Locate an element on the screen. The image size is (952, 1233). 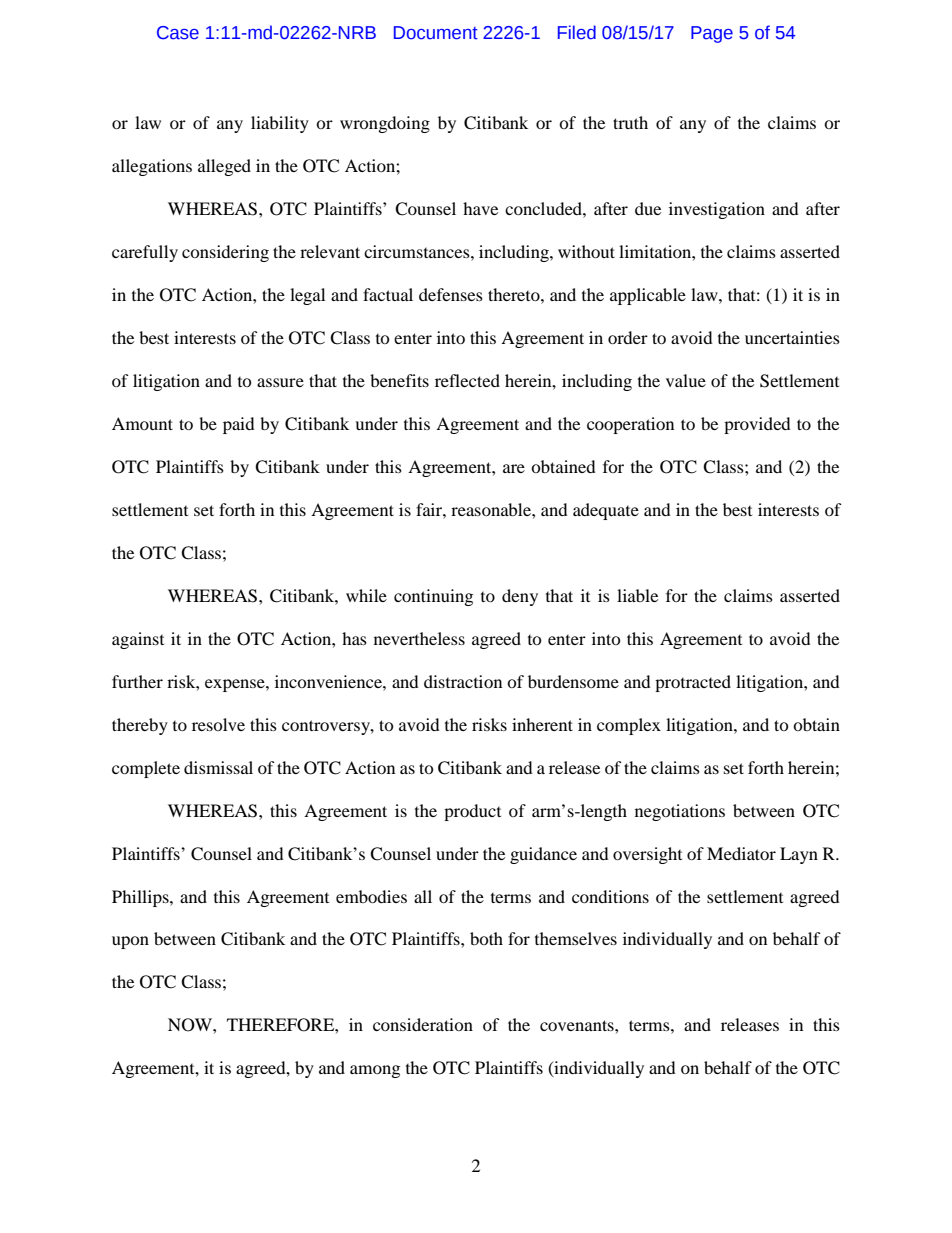
consideration is located at coordinates (423, 1024).
